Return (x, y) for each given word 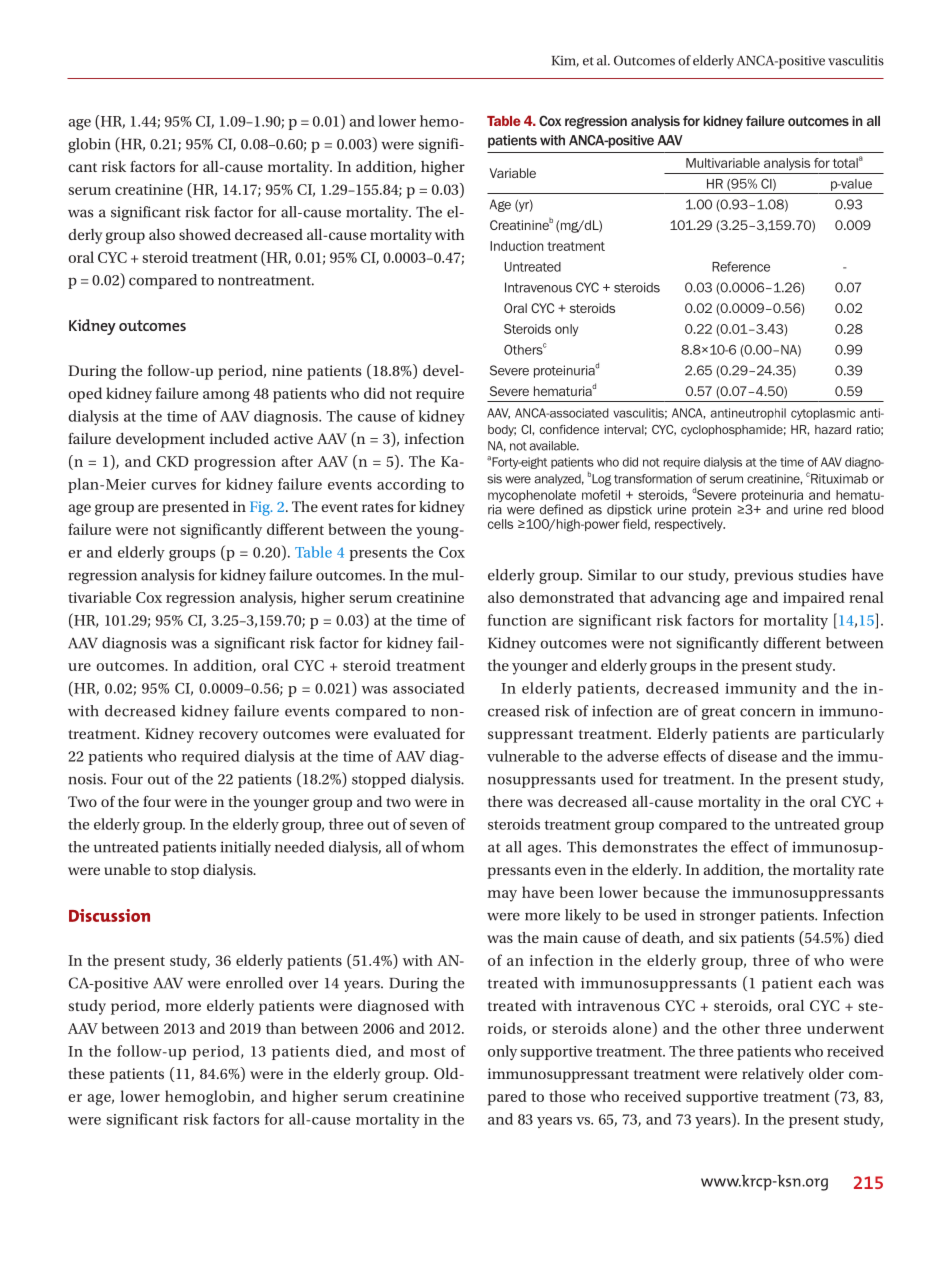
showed (205, 234)
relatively (773, 1075)
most (427, 1052)
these (86, 1073)
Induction (516, 246)
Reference (741, 266)
